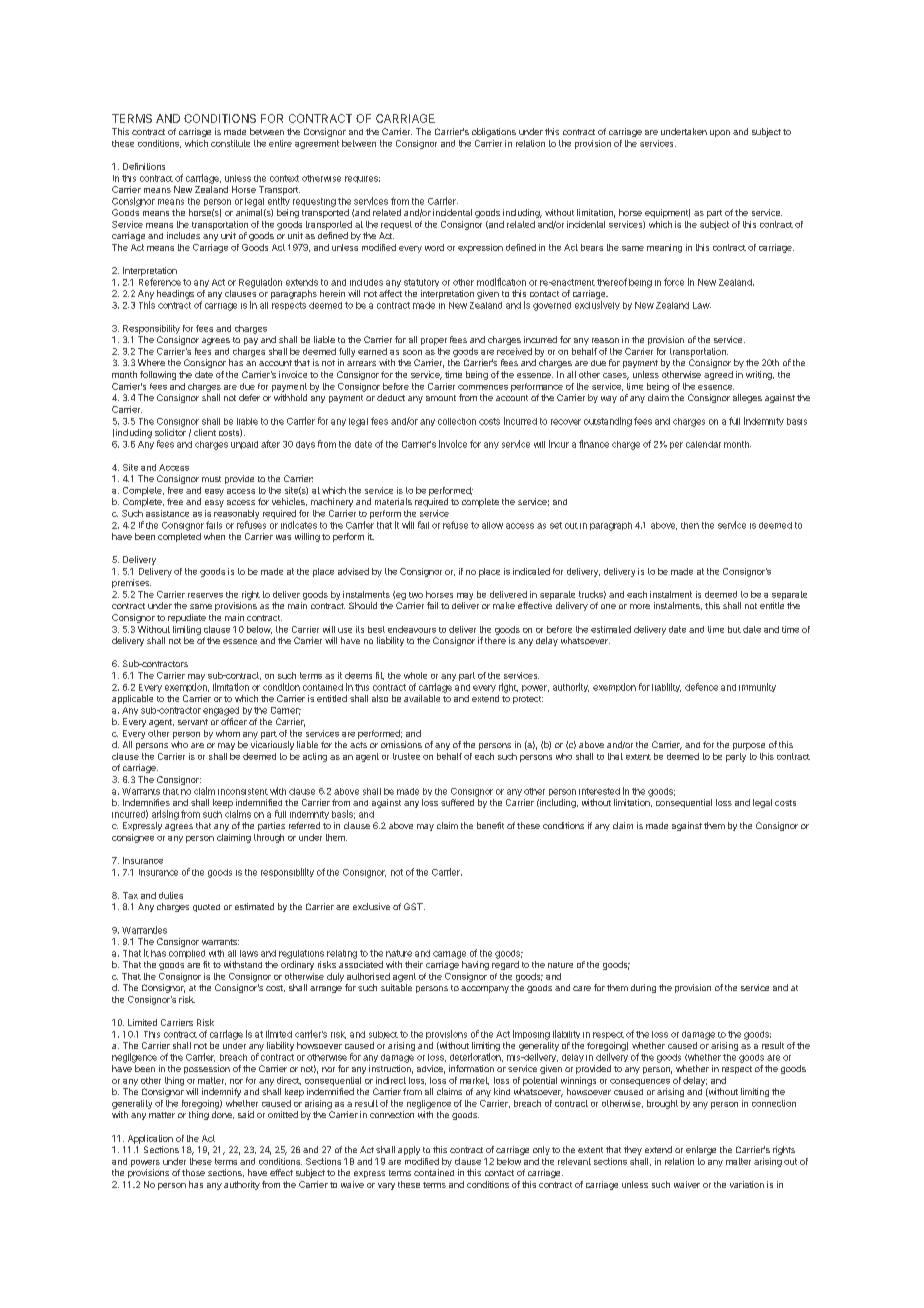 This page has width=924, height=1308. What do you see at coordinates (690, 525) in the page?
I see `then` at bounding box center [690, 525].
